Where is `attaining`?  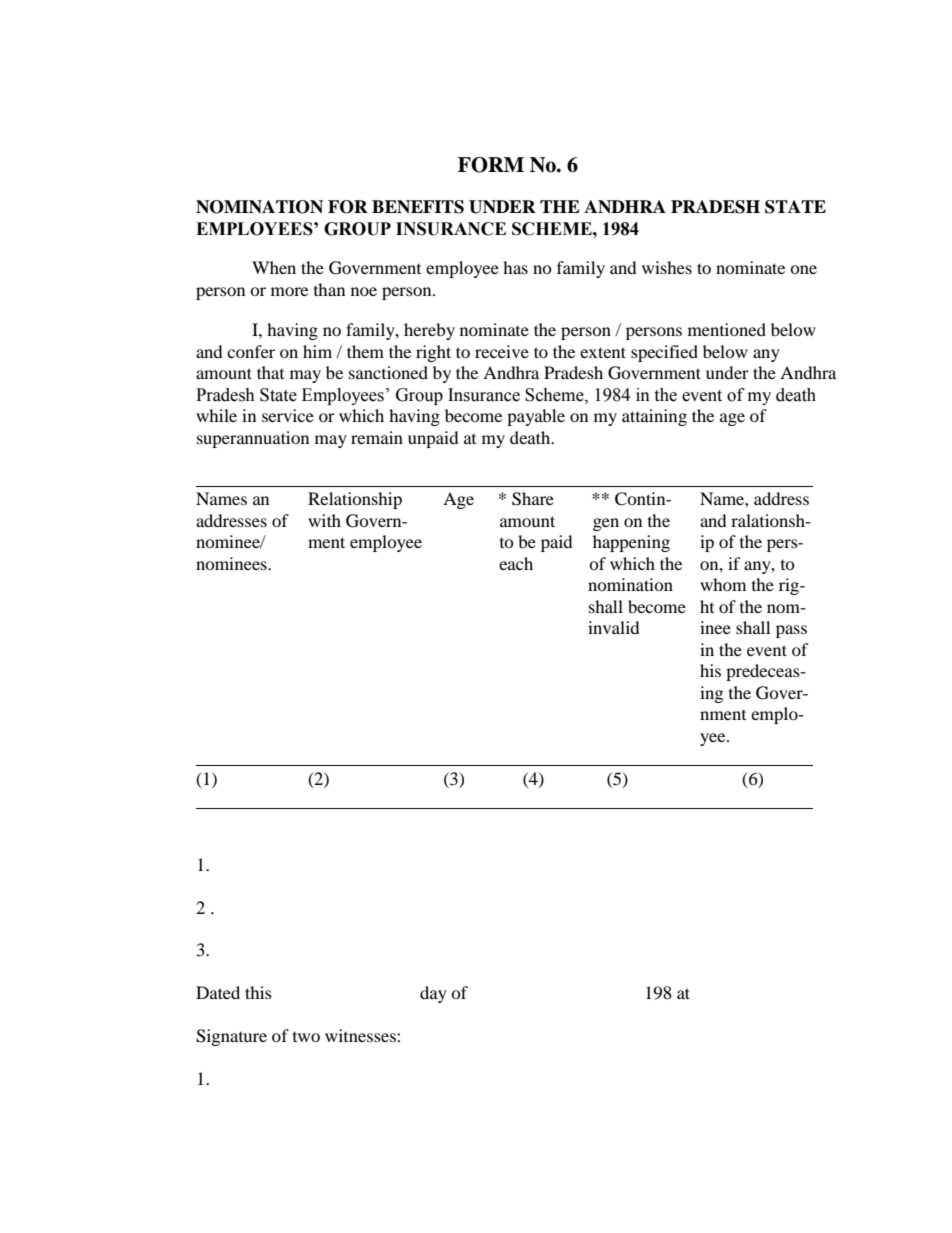 attaining is located at coordinates (654, 417).
